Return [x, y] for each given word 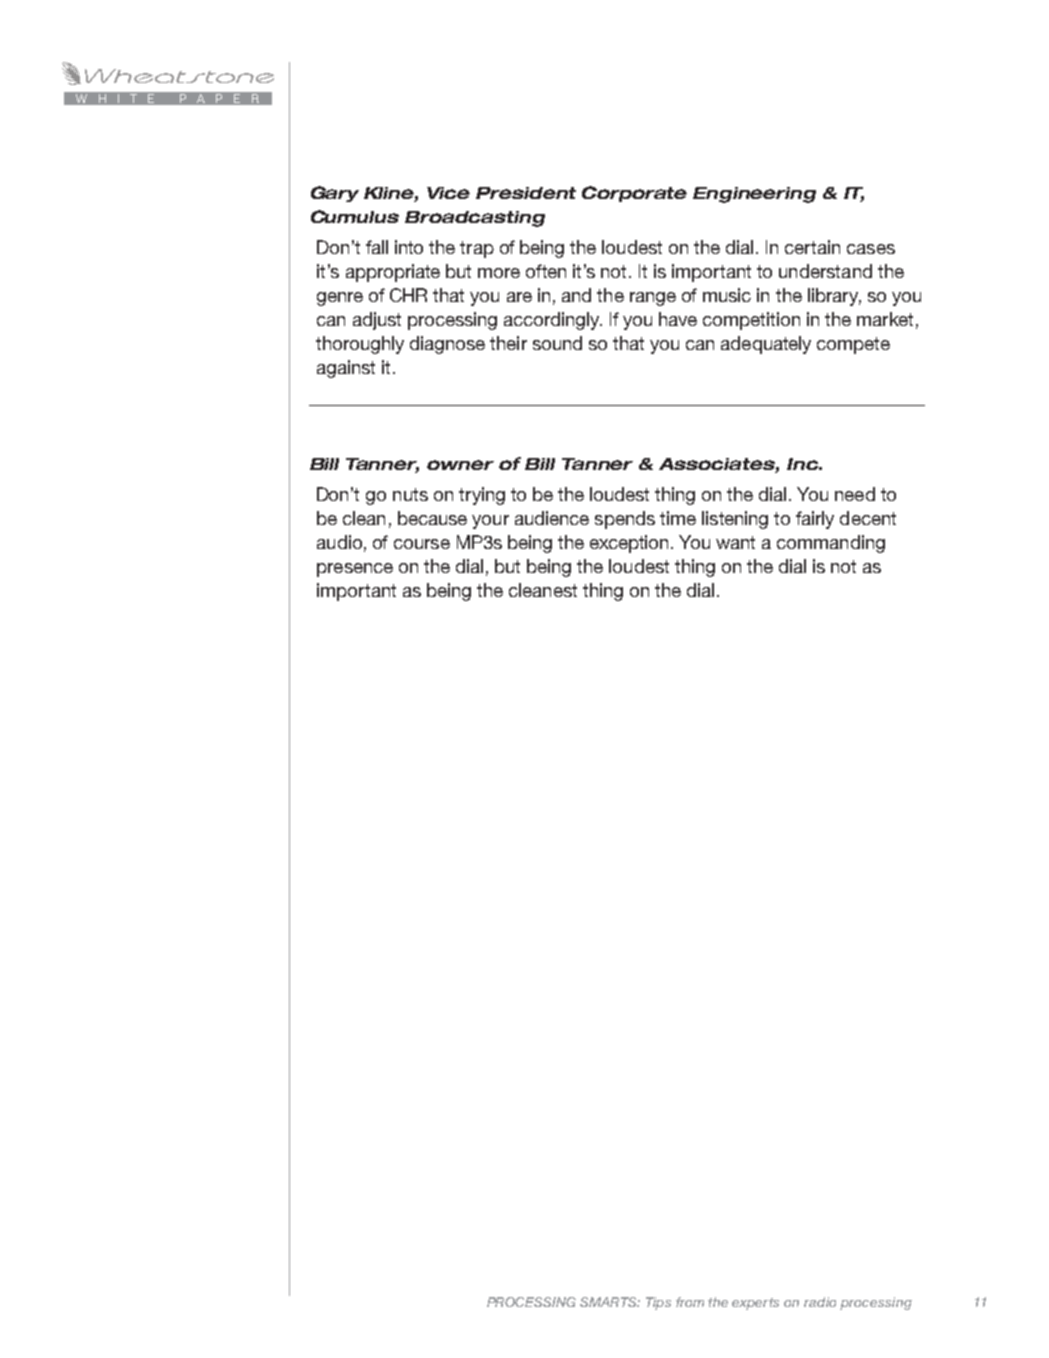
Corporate [634, 194]
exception [631, 544]
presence [355, 570]
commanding [831, 544]
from [690, 1302]
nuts [410, 494]
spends [625, 520]
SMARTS [610, 1302]
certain [812, 247]
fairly [815, 520]
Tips [658, 1303]
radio [820, 1302]
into [409, 247]
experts [755, 1304]
